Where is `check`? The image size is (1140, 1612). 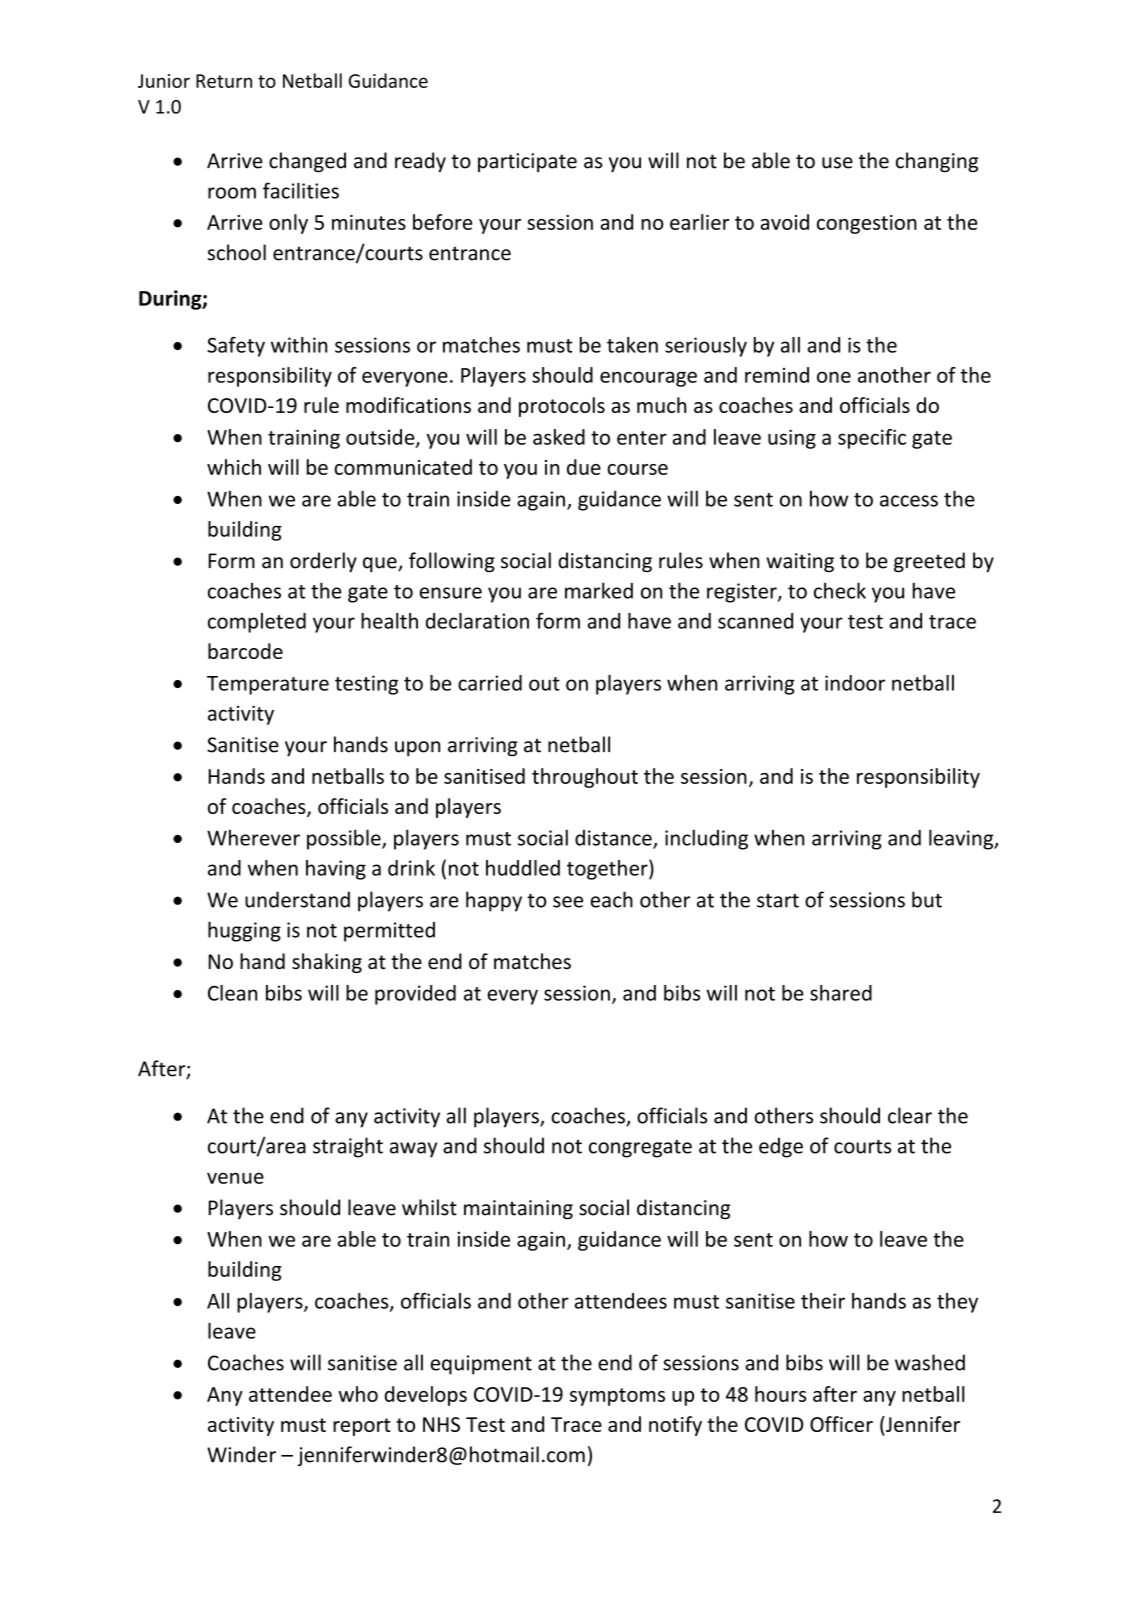 check is located at coordinates (840, 590).
